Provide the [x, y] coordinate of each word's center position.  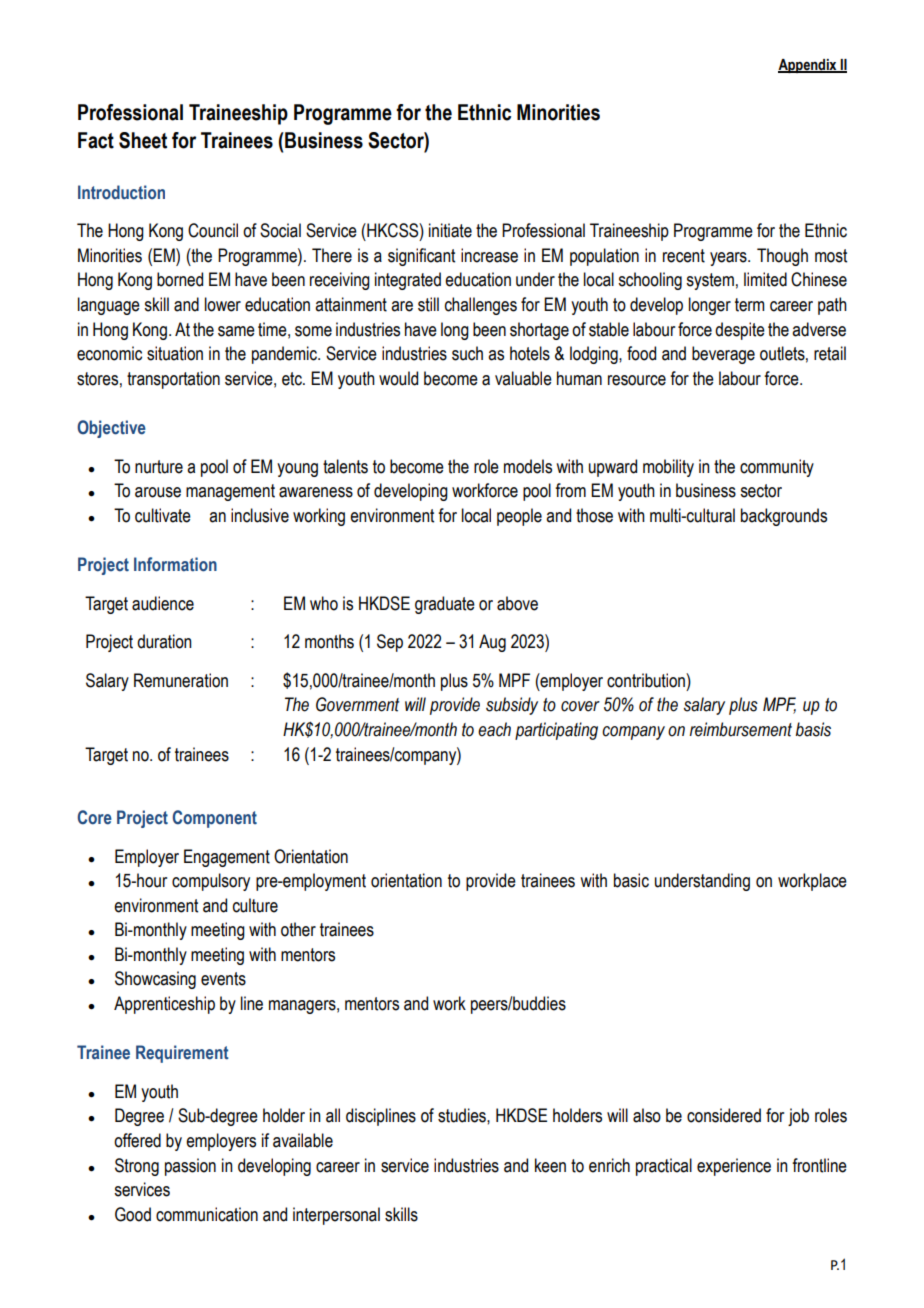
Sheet [143, 140]
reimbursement [741, 729]
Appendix [808, 66]
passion [190, 1167]
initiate [450, 230]
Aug [492, 643]
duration [164, 641]
